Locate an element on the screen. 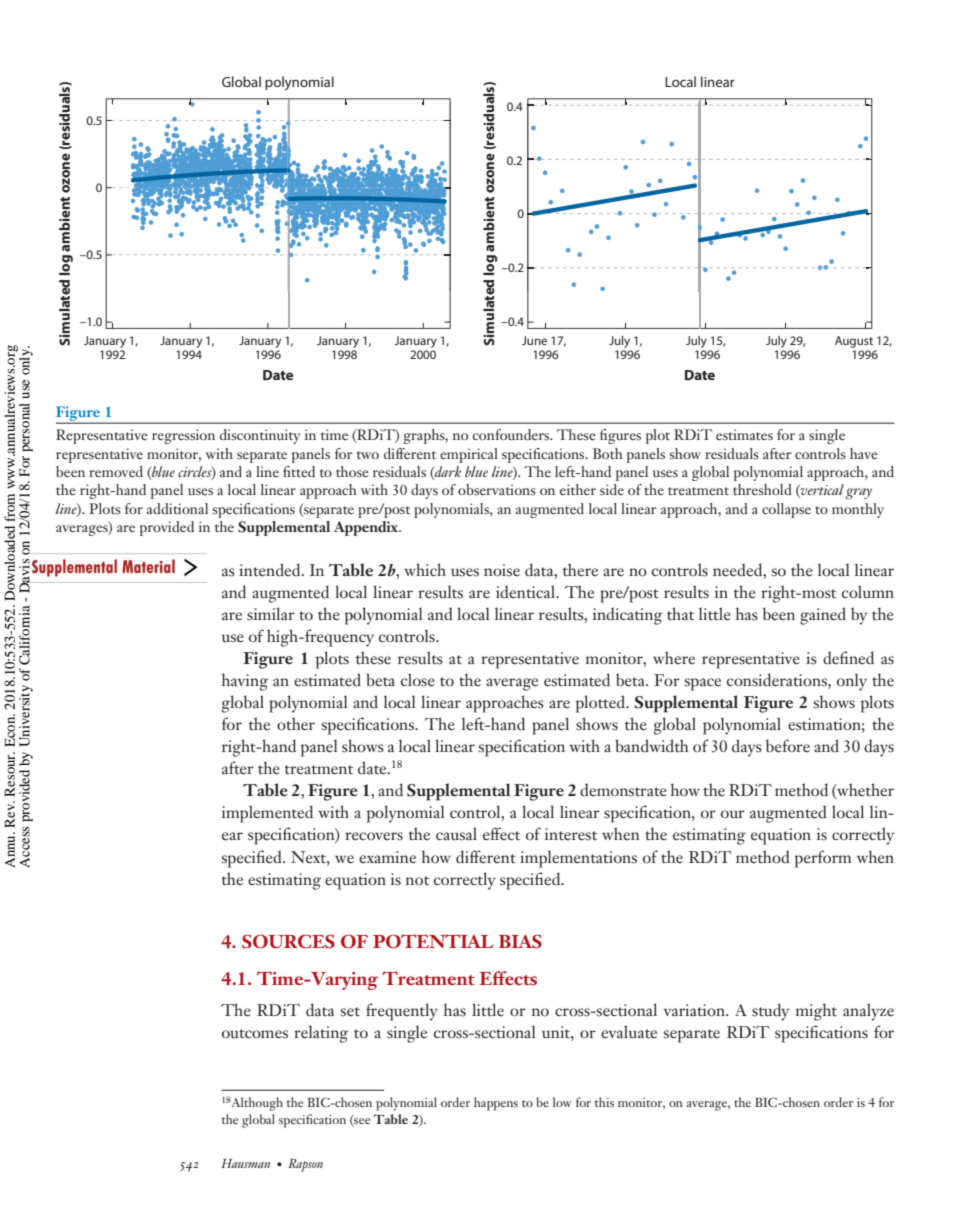 The width and height of the screenshot is (980, 1213). August is located at coordinates (854, 342).
